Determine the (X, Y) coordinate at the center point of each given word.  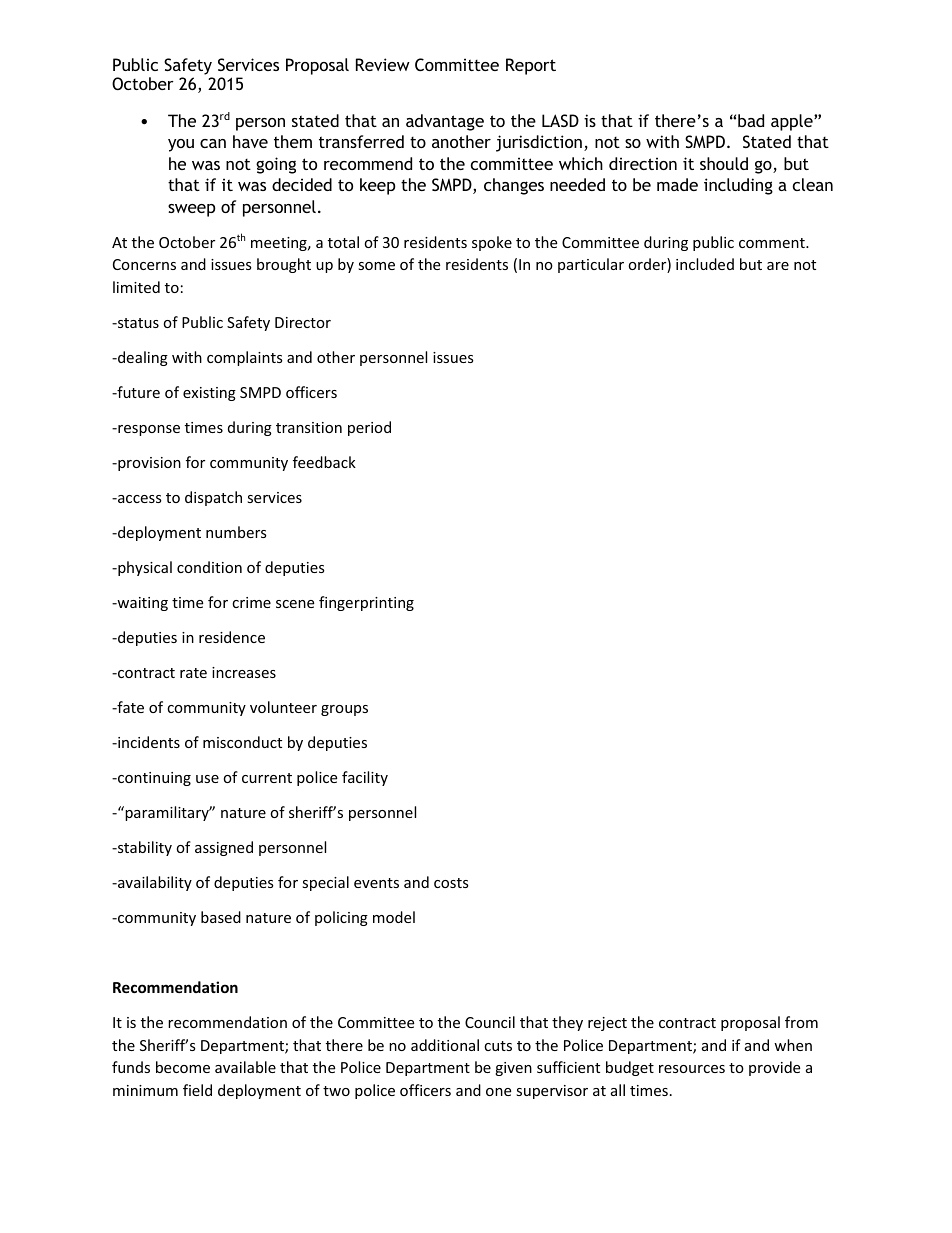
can (213, 143)
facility (365, 778)
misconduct (242, 742)
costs (451, 883)
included (705, 264)
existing (209, 394)
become (183, 1067)
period (369, 428)
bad (751, 120)
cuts (498, 1046)
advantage (445, 122)
